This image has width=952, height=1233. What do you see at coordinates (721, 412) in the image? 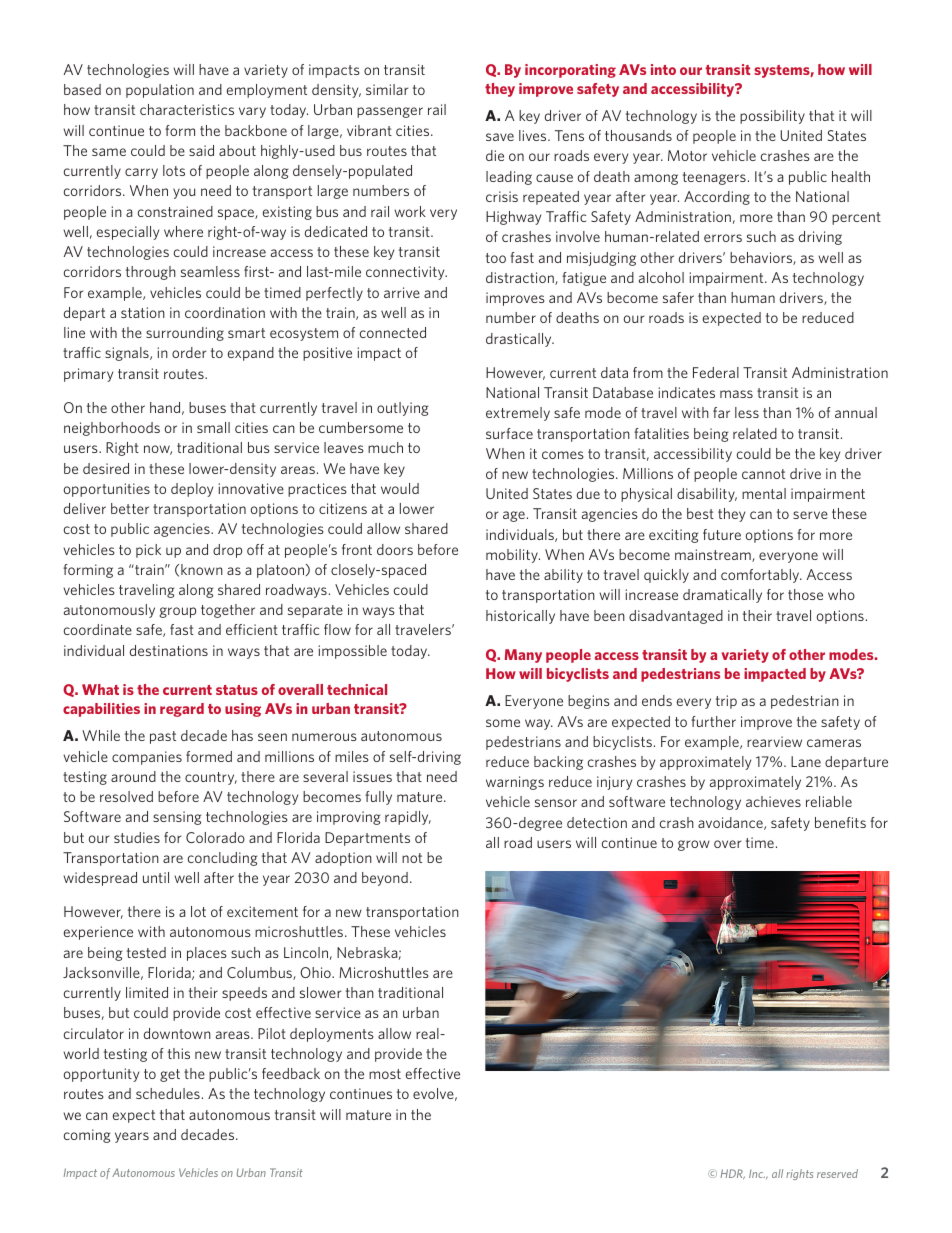
I see `far` at bounding box center [721, 412].
